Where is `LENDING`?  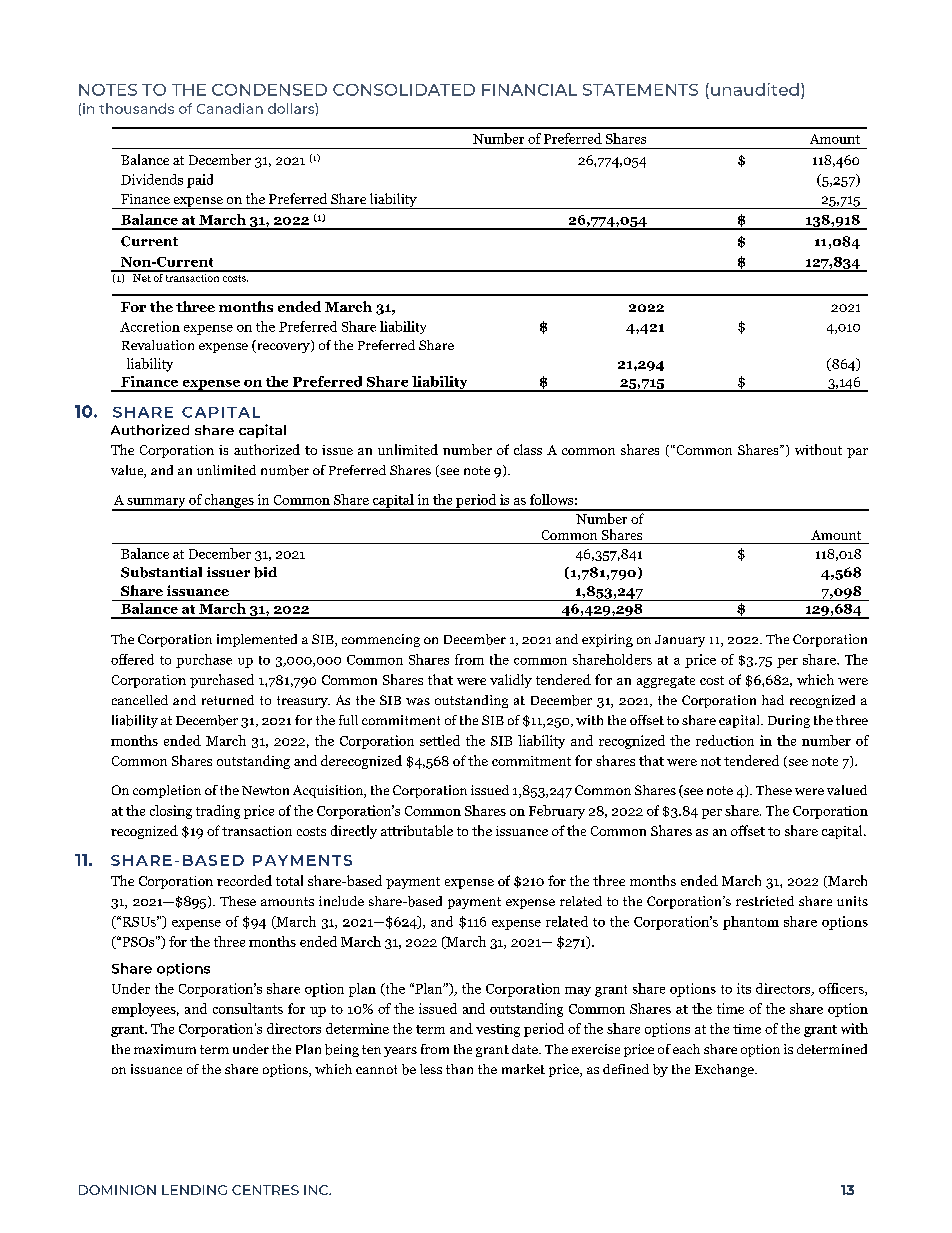 LENDING is located at coordinates (194, 1190).
